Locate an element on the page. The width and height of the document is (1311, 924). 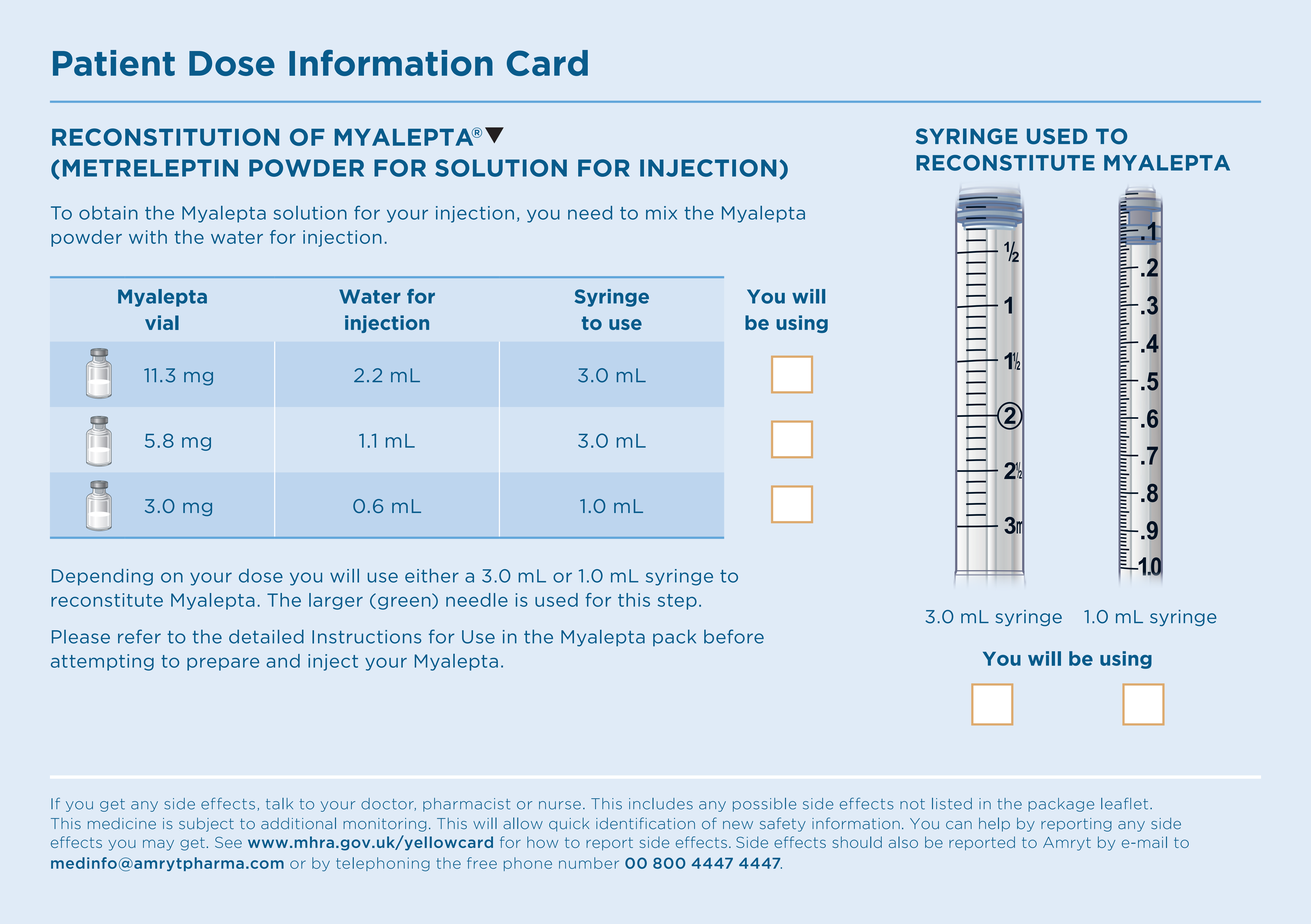
mix is located at coordinates (661, 213).
